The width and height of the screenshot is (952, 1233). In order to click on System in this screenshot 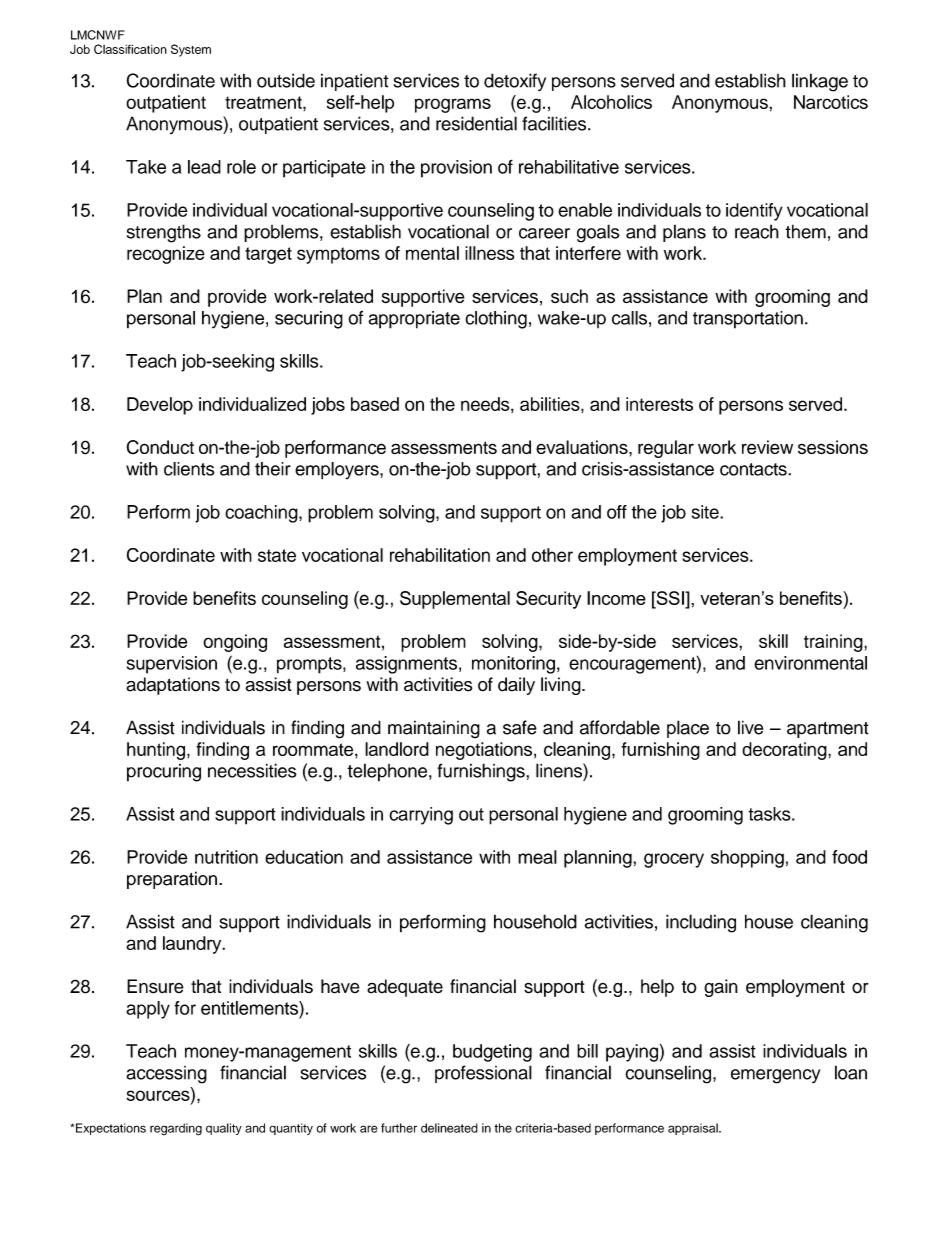, I will do `click(191, 50)`.
